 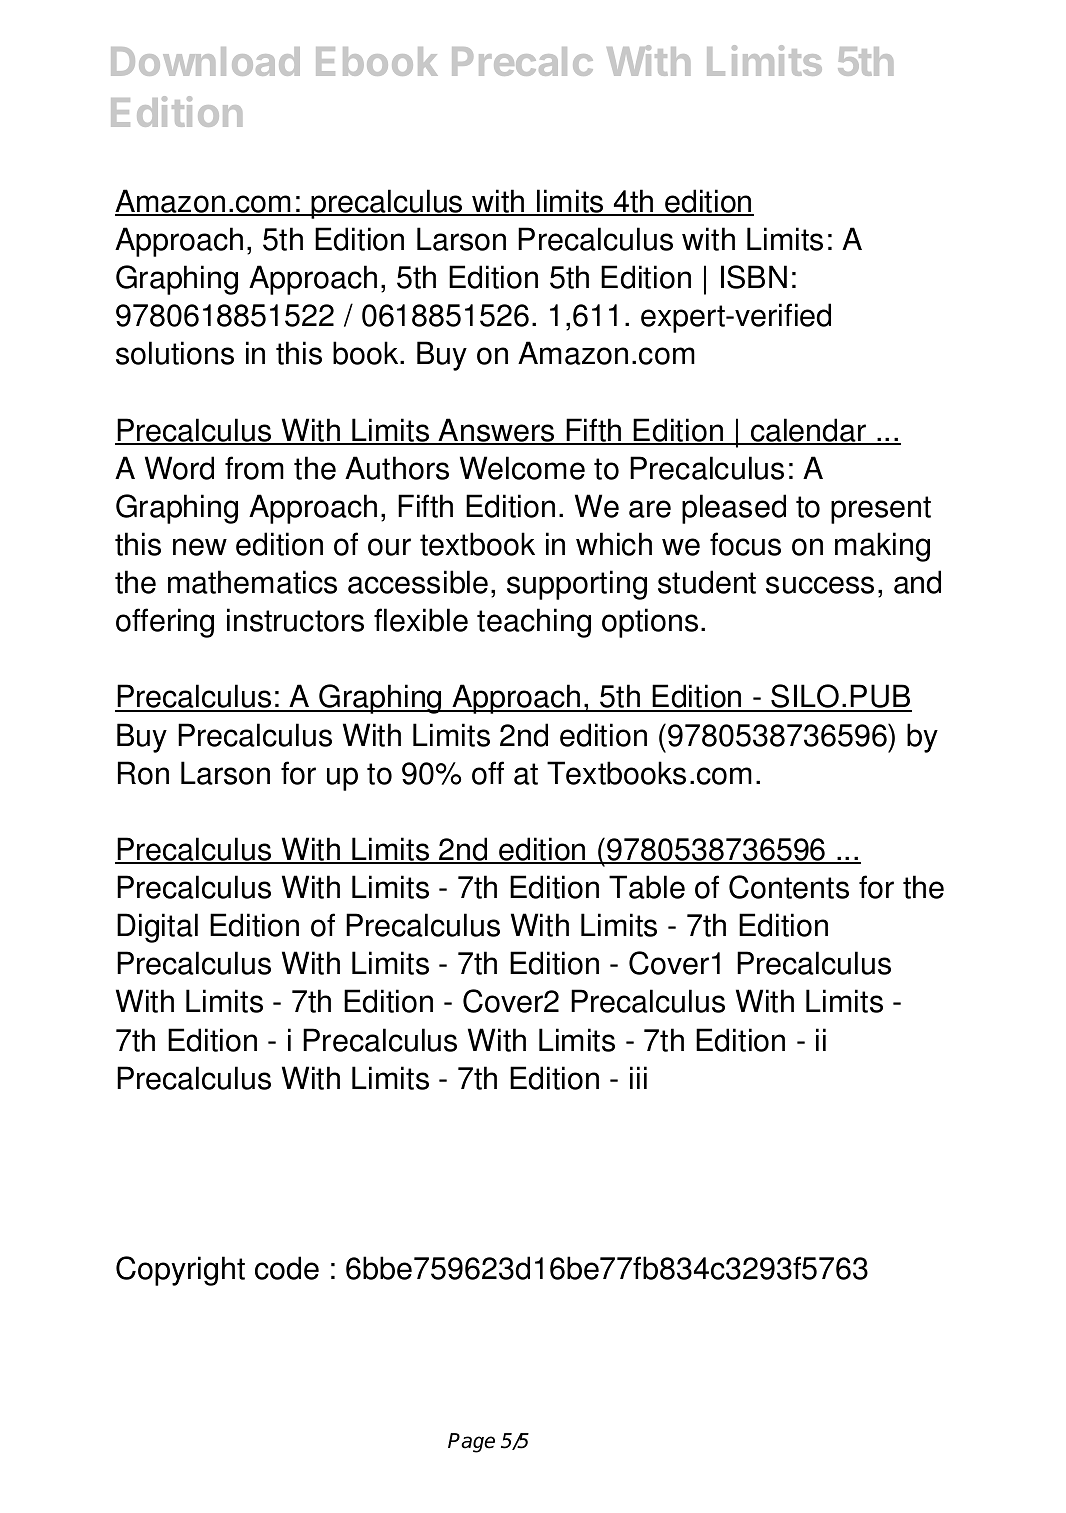 I want to click on Download, so click(x=205, y=61).
